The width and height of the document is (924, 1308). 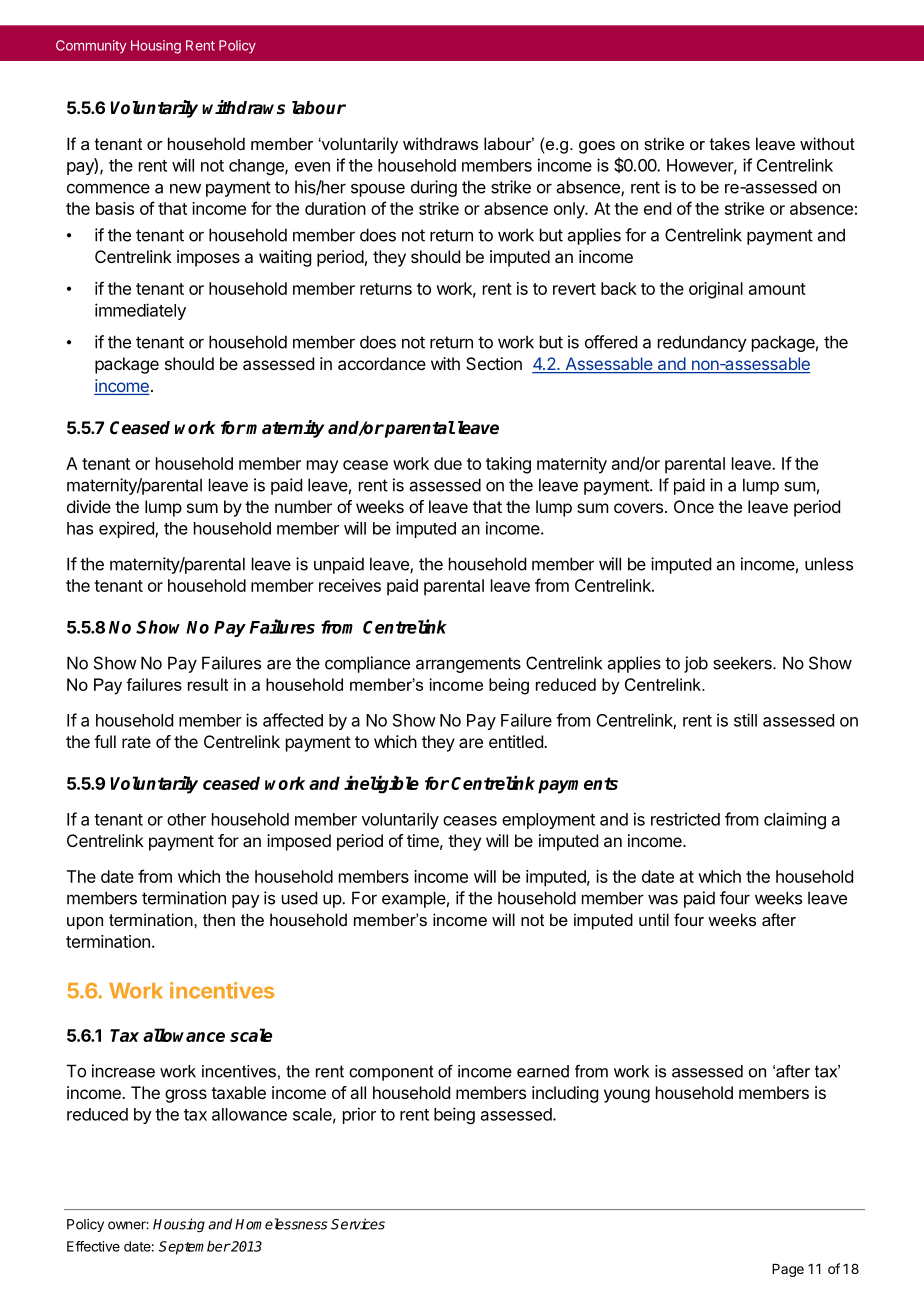 I want to click on during, so click(x=434, y=188).
